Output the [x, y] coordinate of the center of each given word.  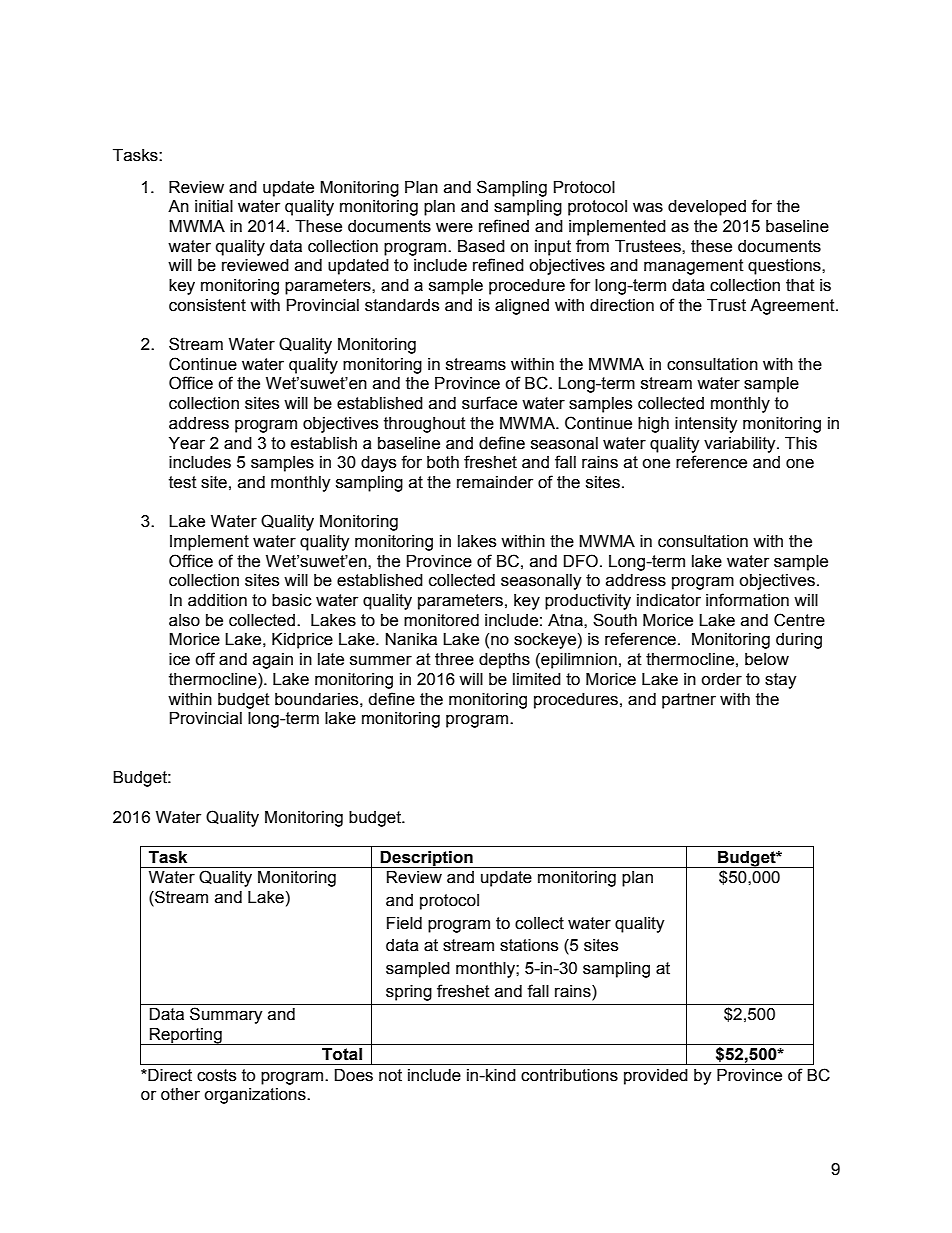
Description [427, 859]
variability [741, 445]
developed [707, 208]
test [183, 482]
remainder [495, 482]
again [273, 661]
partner [689, 701]
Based [481, 246]
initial [214, 206]
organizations [256, 1096]
